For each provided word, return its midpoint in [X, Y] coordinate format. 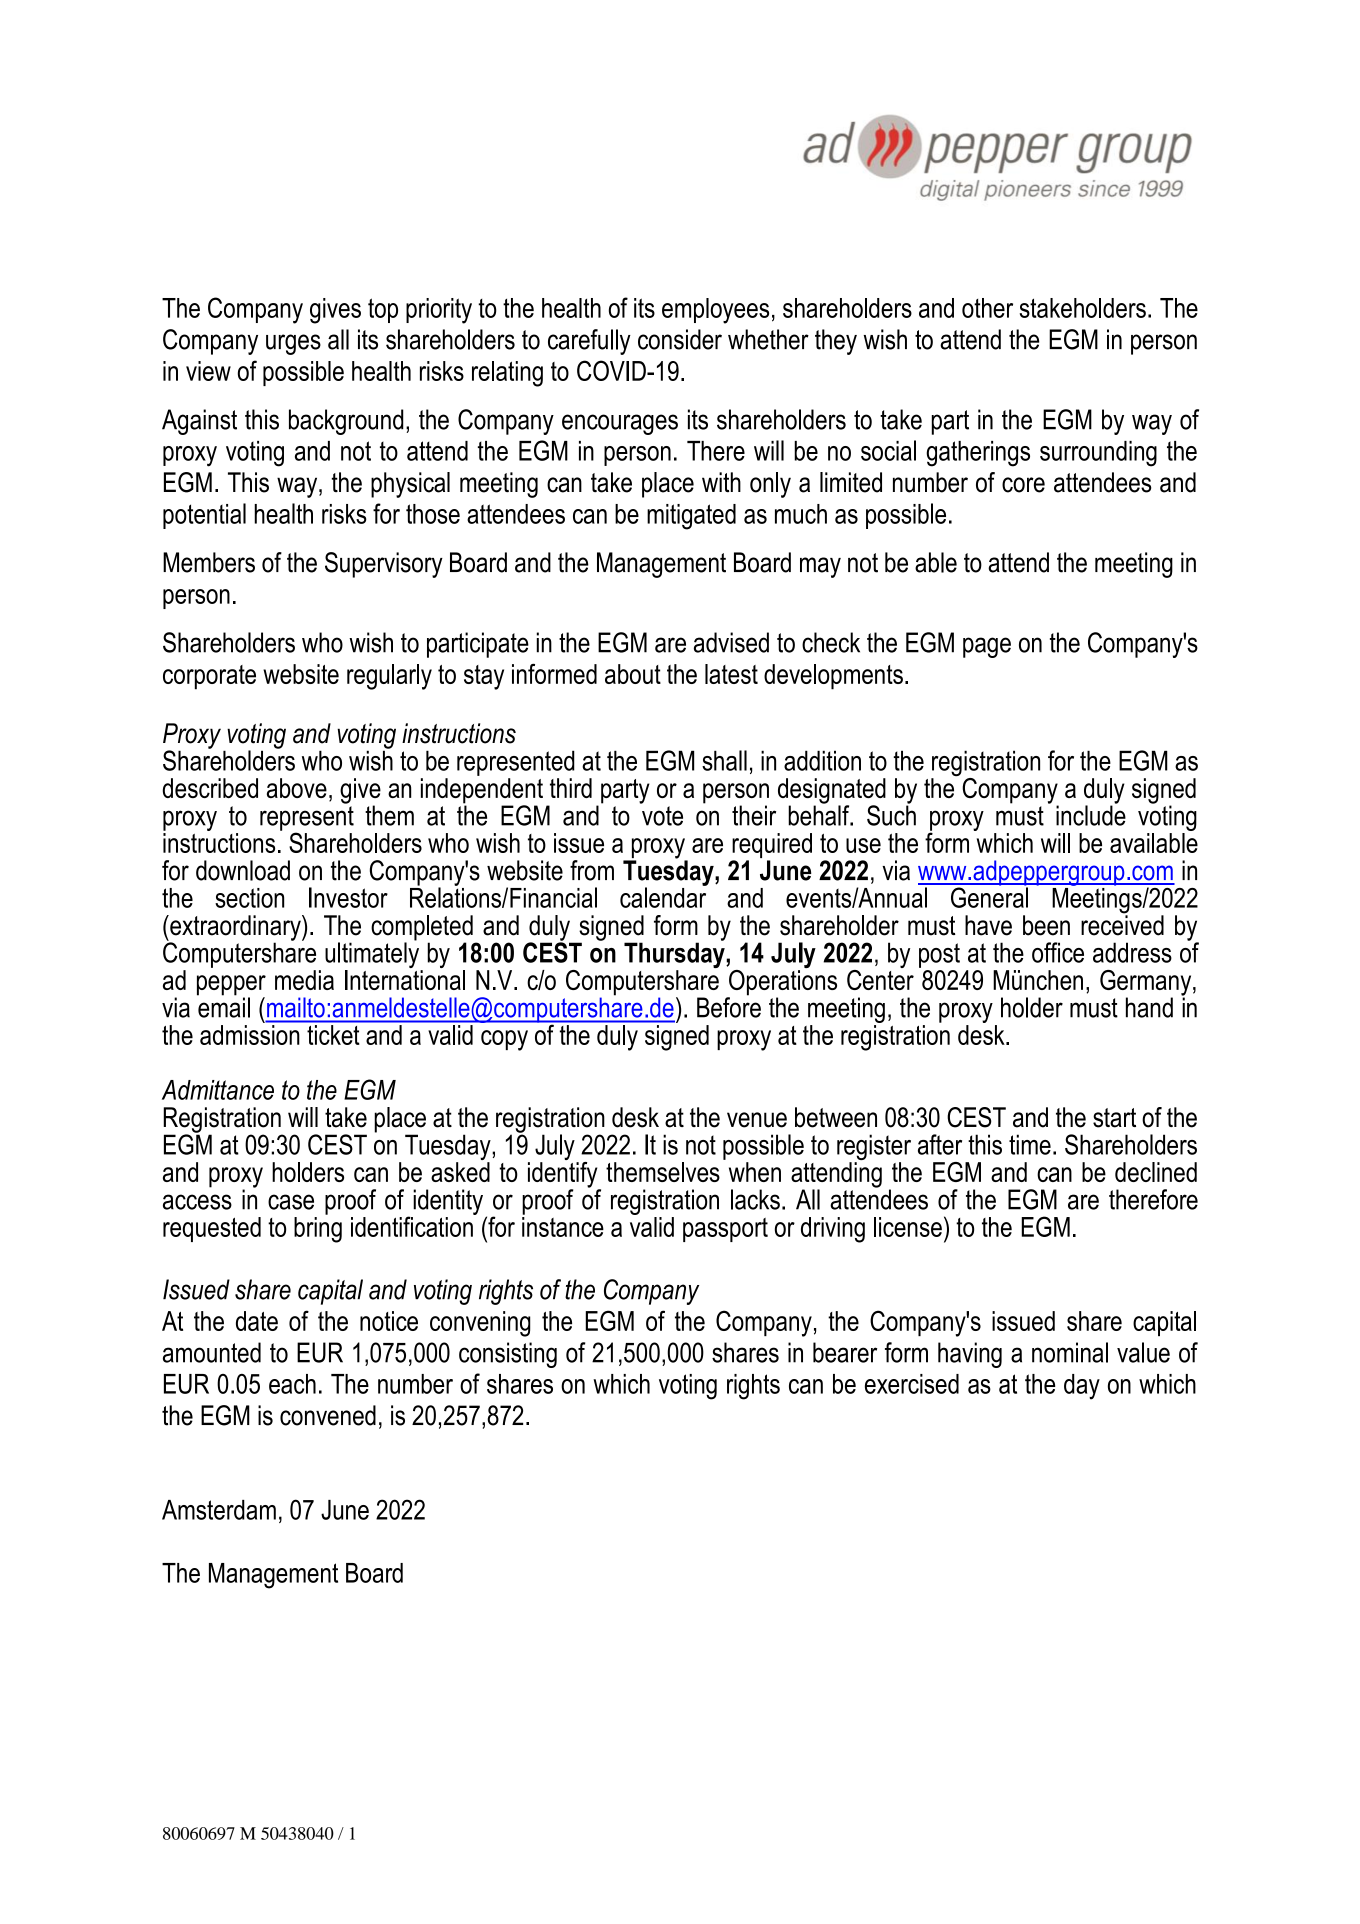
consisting [508, 1355]
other [987, 308]
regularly [389, 677]
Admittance [218, 1090]
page [987, 647]
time [1030, 1144]
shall [724, 760]
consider [680, 339]
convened [328, 1415]
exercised [912, 1384]
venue [757, 1120]
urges [293, 344]
